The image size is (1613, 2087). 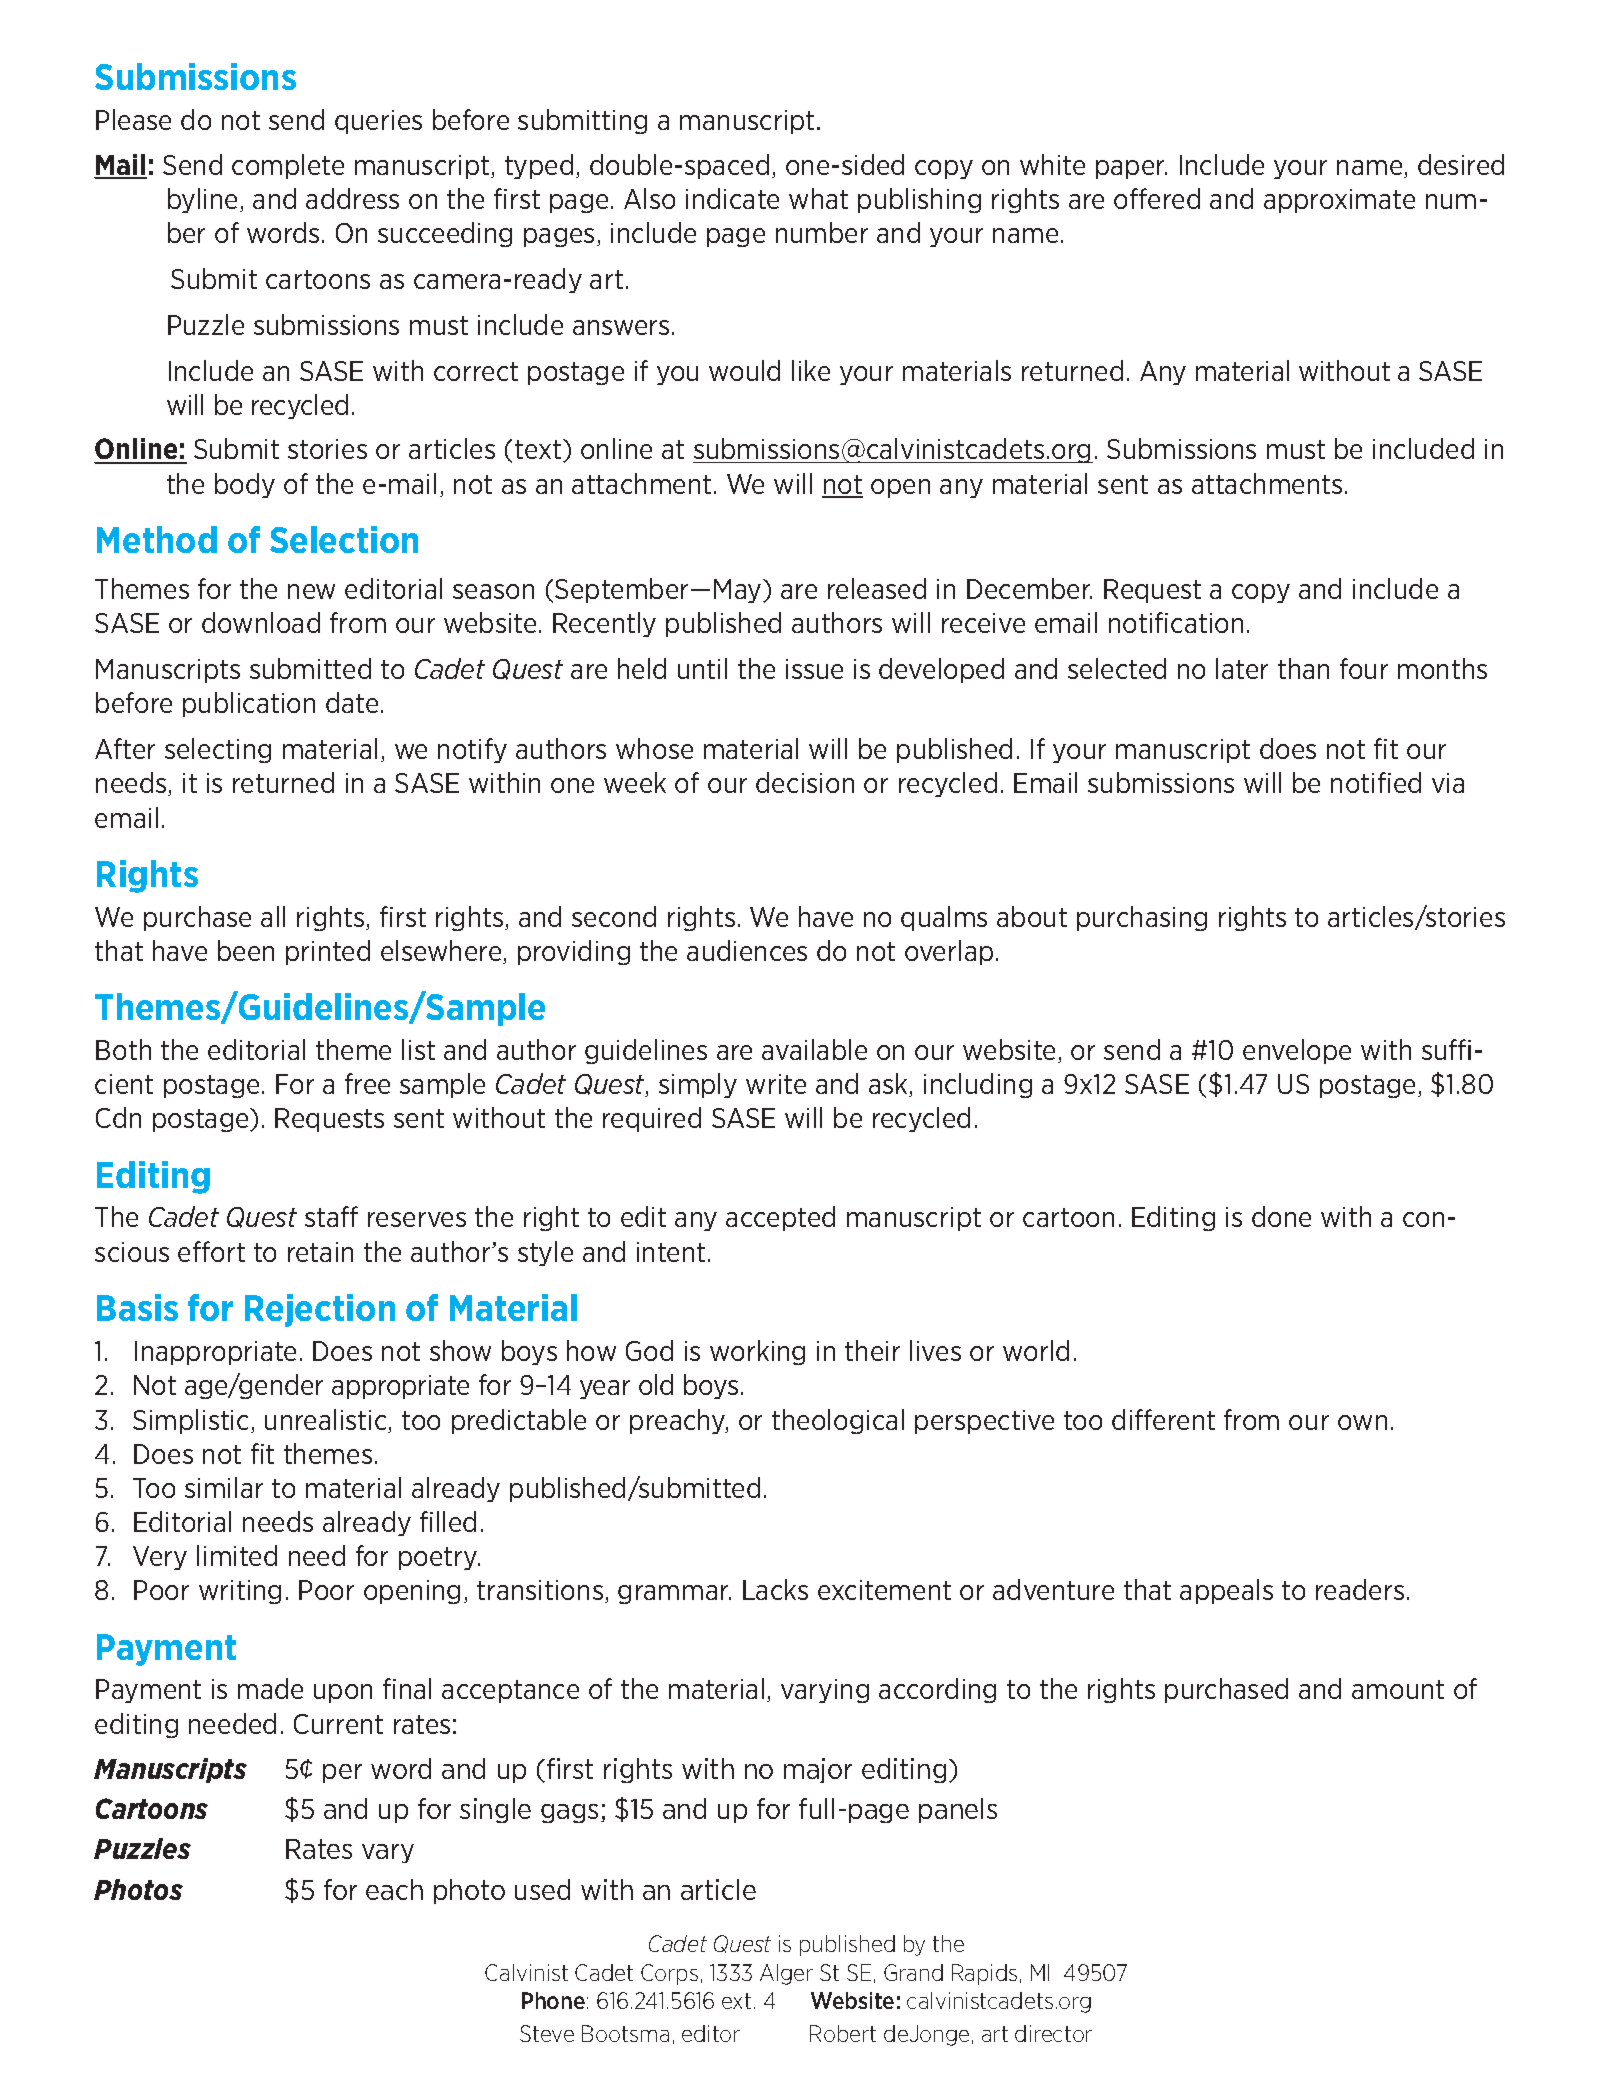 What do you see at coordinates (320, 1310) in the document?
I see `Rejection` at bounding box center [320, 1310].
